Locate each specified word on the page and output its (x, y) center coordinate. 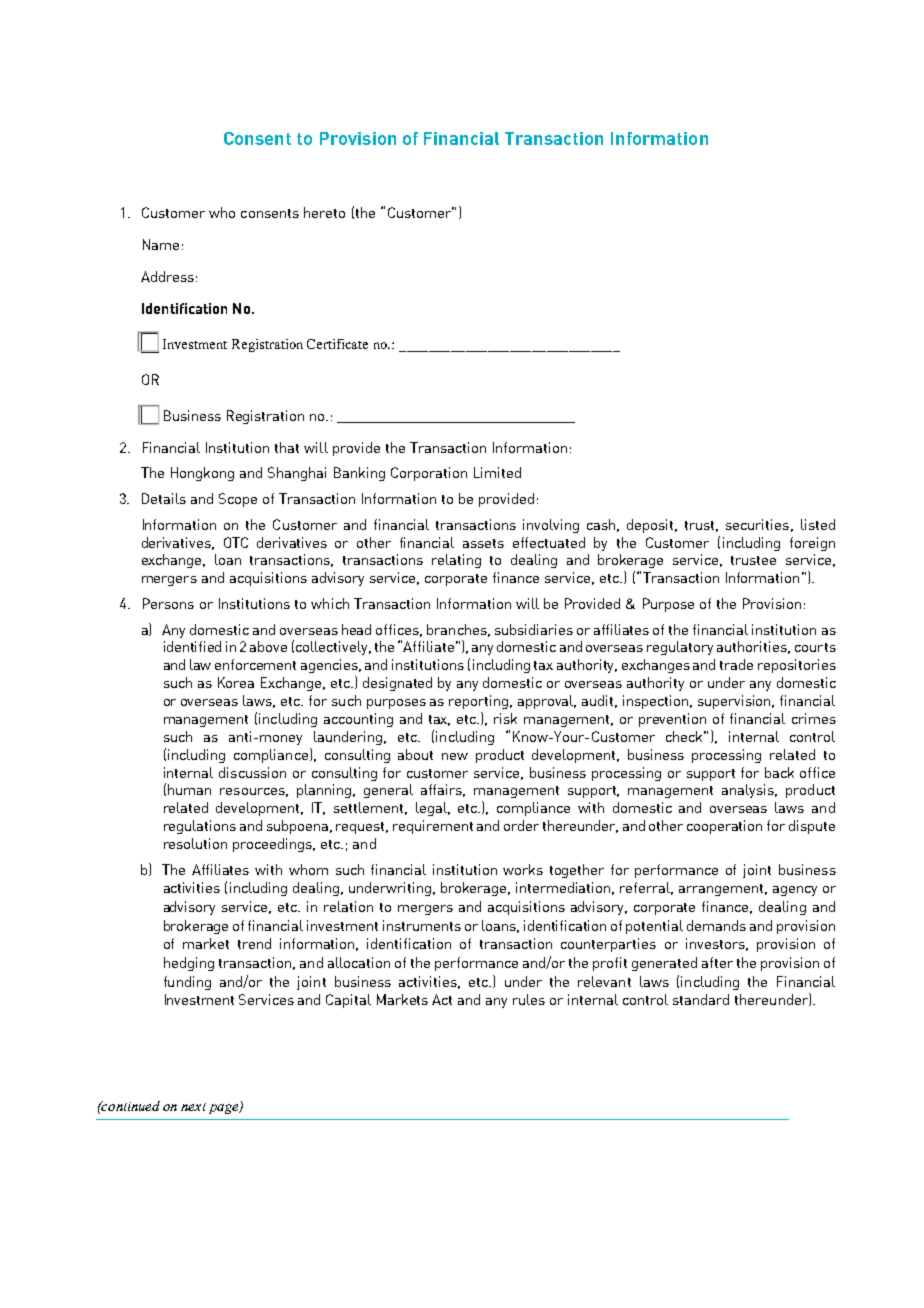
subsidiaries (534, 629)
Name (161, 244)
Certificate (337, 344)
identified (192, 646)
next (193, 1107)
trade (736, 664)
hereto (324, 212)
